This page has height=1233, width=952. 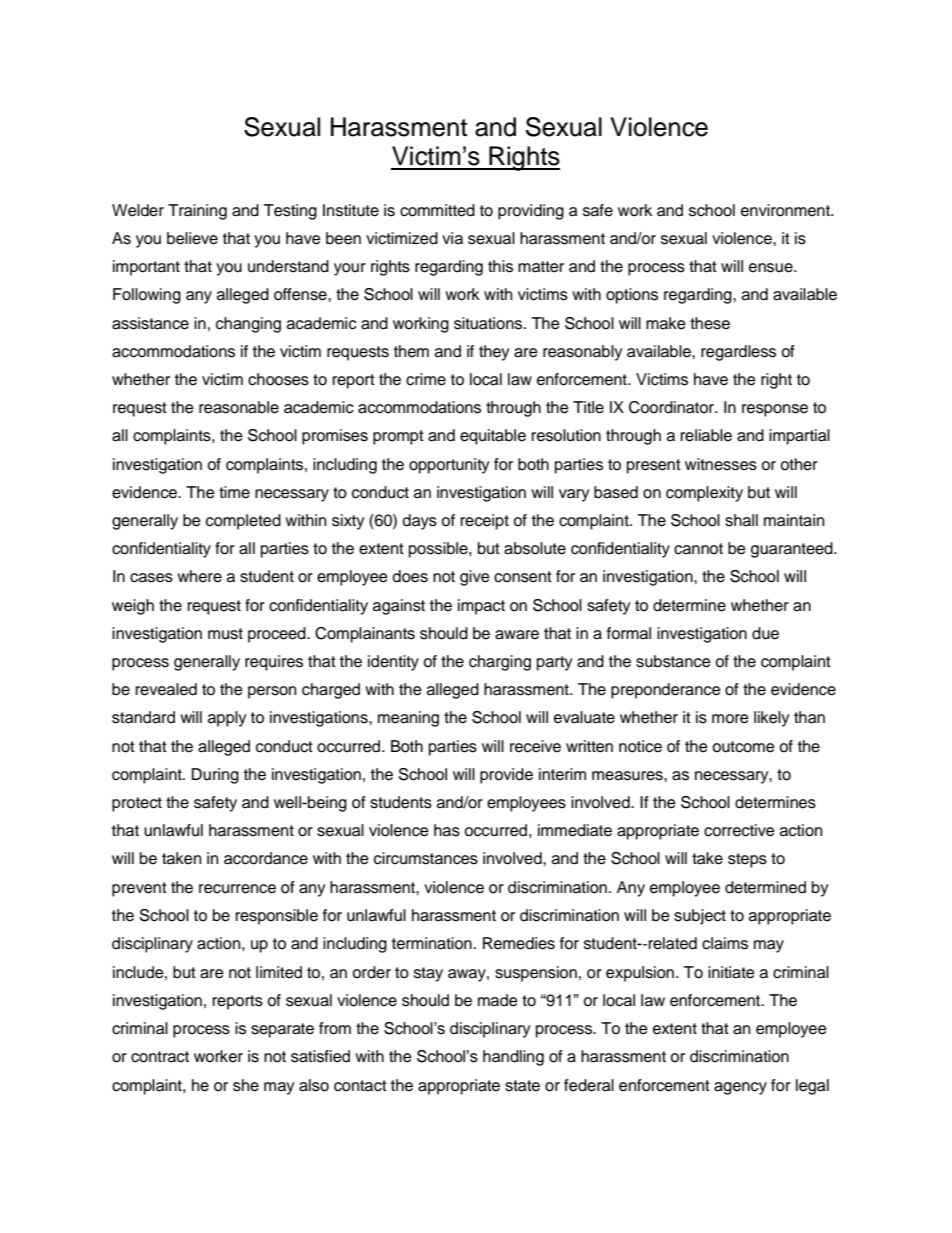 I want to click on must, so click(x=225, y=634).
